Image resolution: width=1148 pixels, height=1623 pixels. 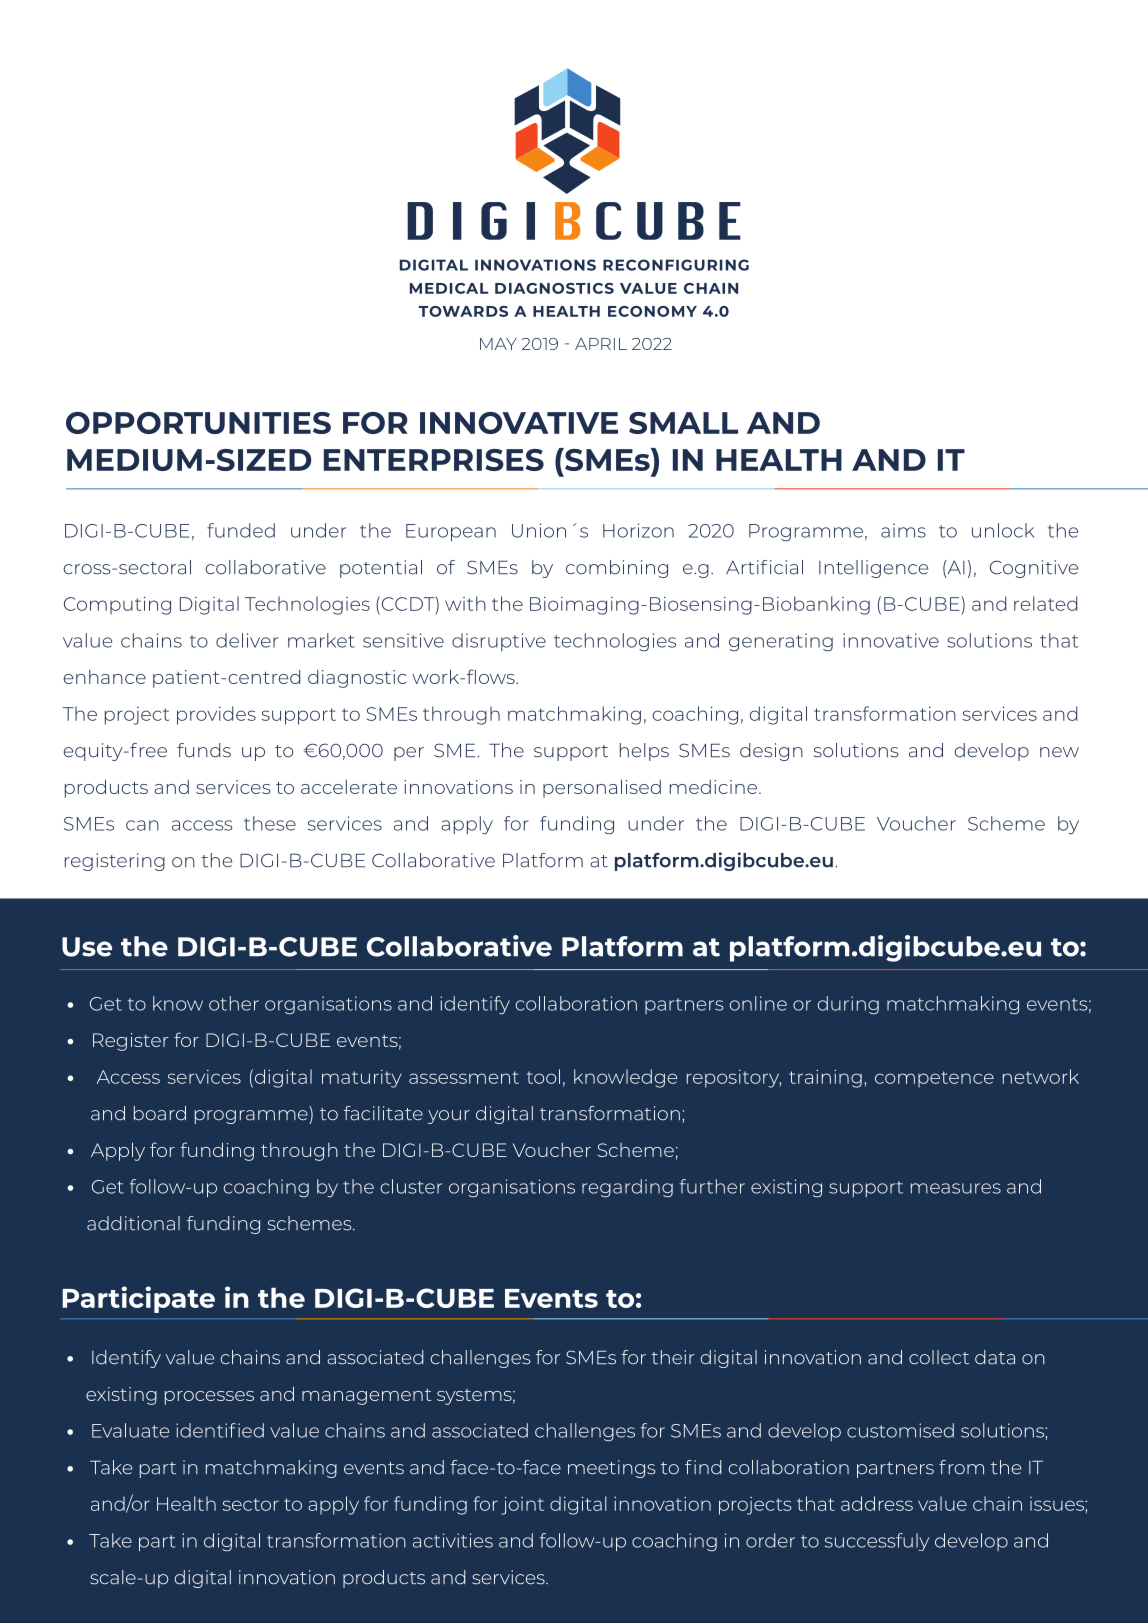 I want to click on APRIL, so click(x=601, y=344).
